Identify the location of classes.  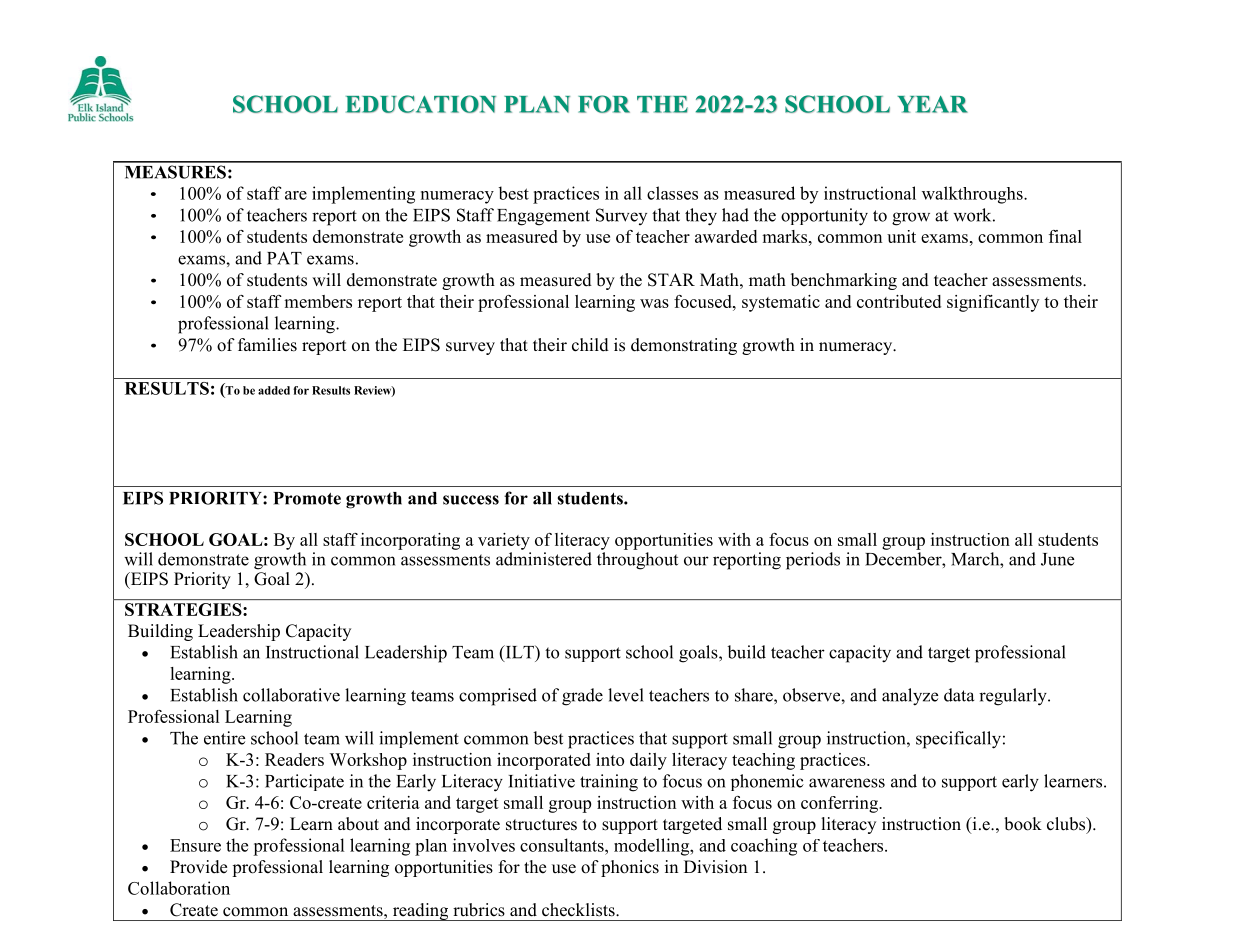
(672, 193).
